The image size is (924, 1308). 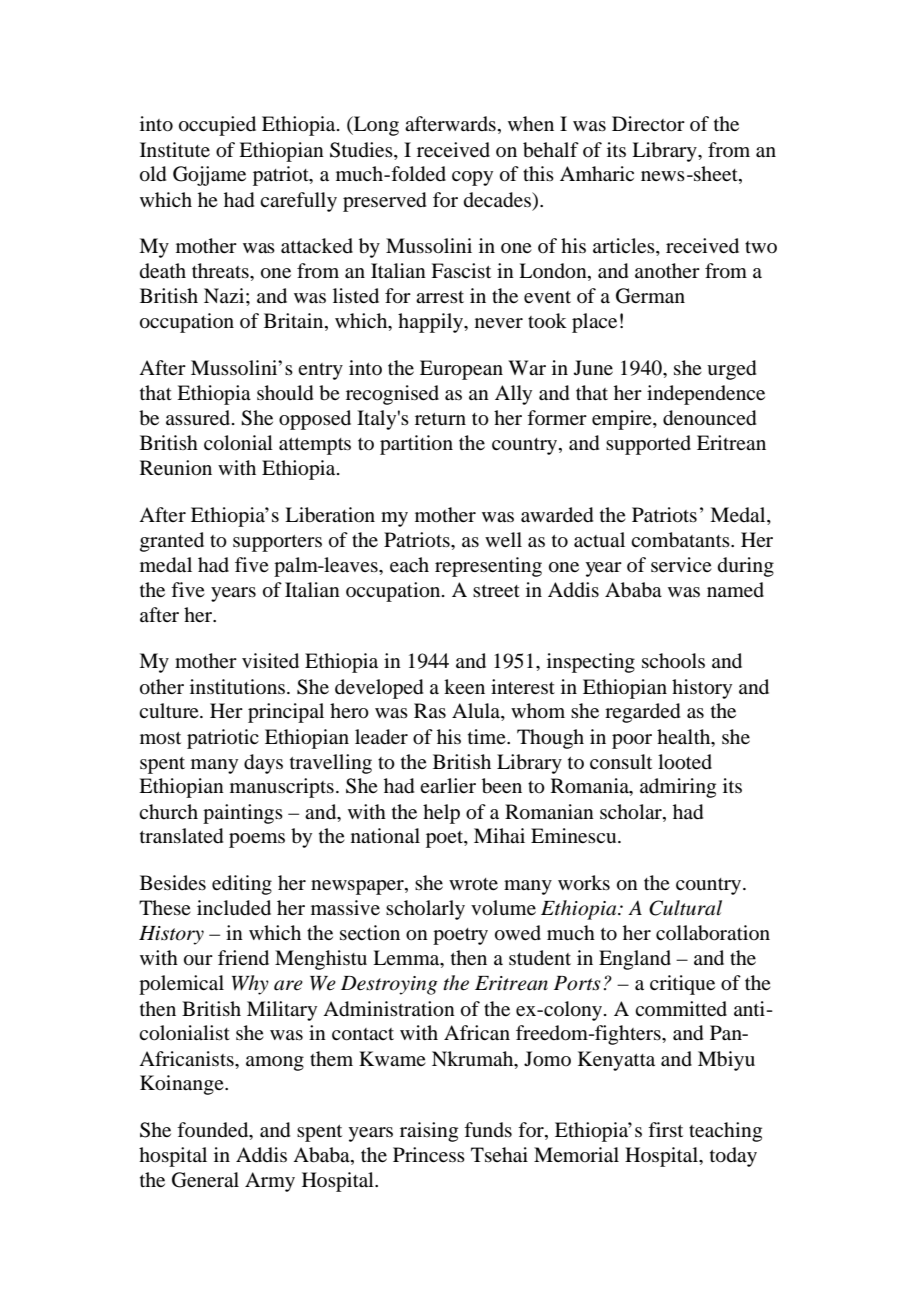 What do you see at coordinates (214, 1131) in the screenshot?
I see `founded` at bounding box center [214, 1131].
